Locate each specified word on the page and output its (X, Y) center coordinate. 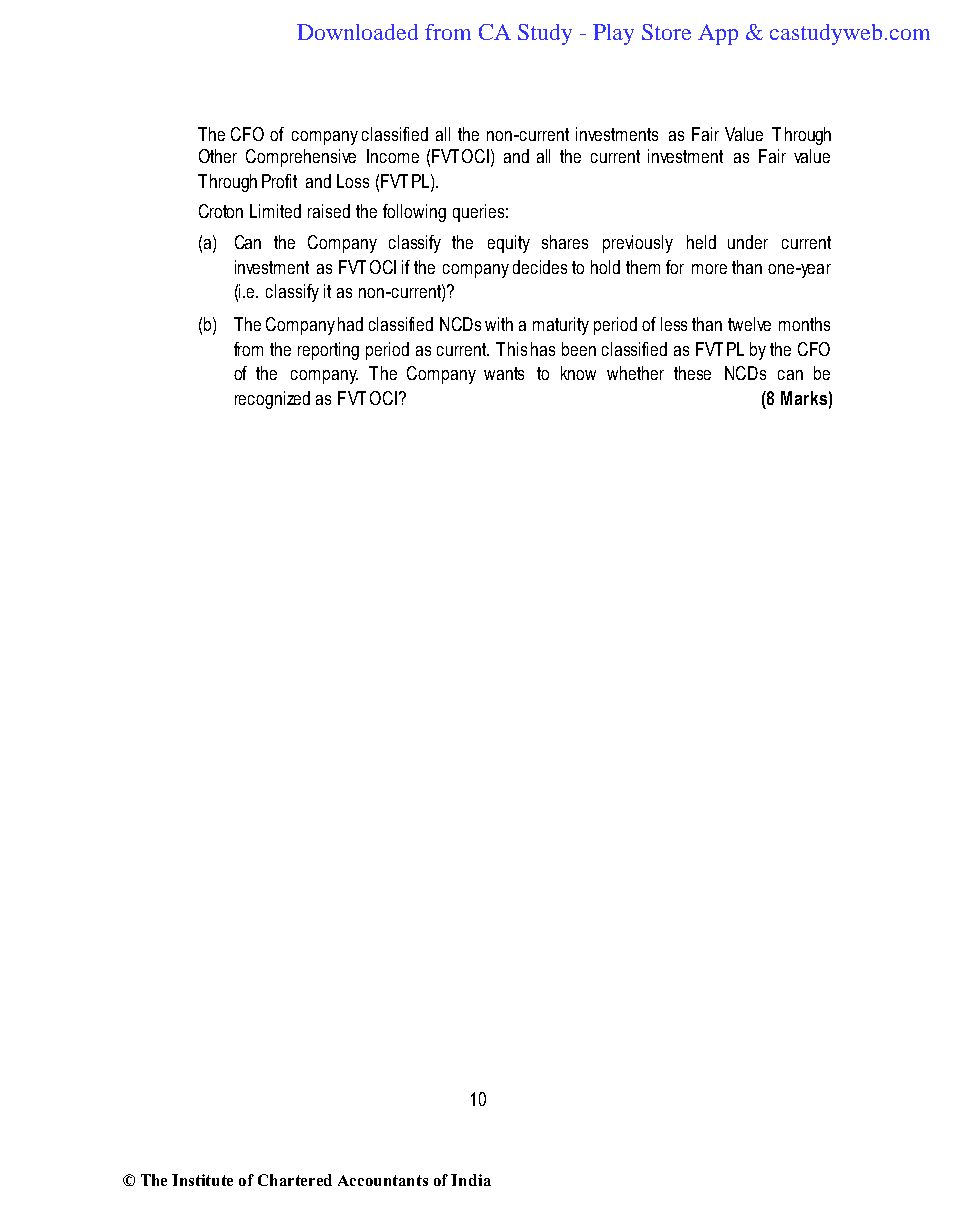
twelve (749, 324)
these (692, 373)
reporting (328, 351)
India (471, 1180)
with (499, 324)
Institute (202, 1180)
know (578, 373)
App (718, 34)
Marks (804, 398)
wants (504, 373)
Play (613, 34)
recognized (272, 400)
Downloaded (357, 32)
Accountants (383, 1180)
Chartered (295, 1180)
